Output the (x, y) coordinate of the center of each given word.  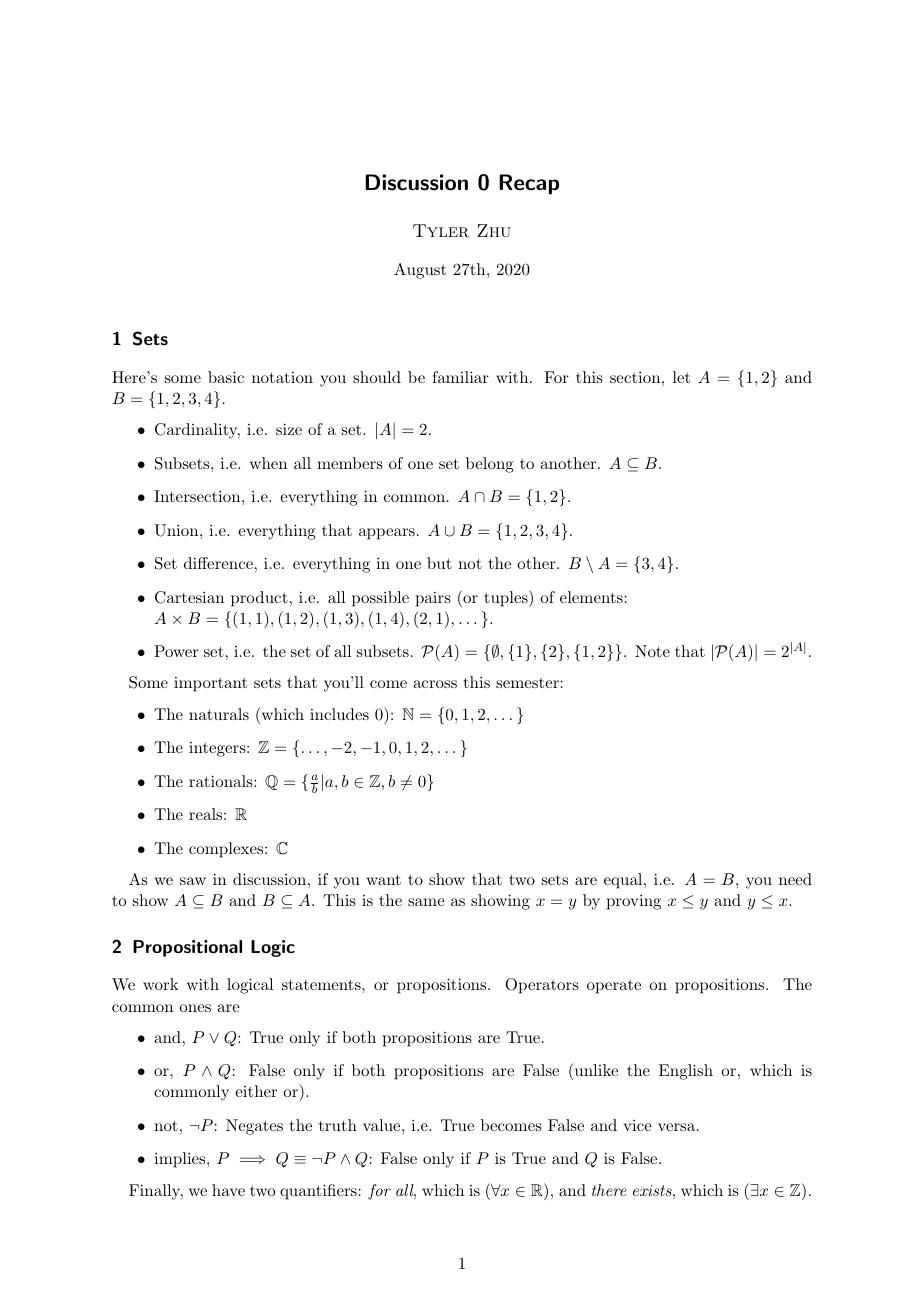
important (210, 684)
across (435, 684)
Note (652, 651)
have (228, 1190)
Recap (529, 184)
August (420, 271)
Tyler (441, 231)
